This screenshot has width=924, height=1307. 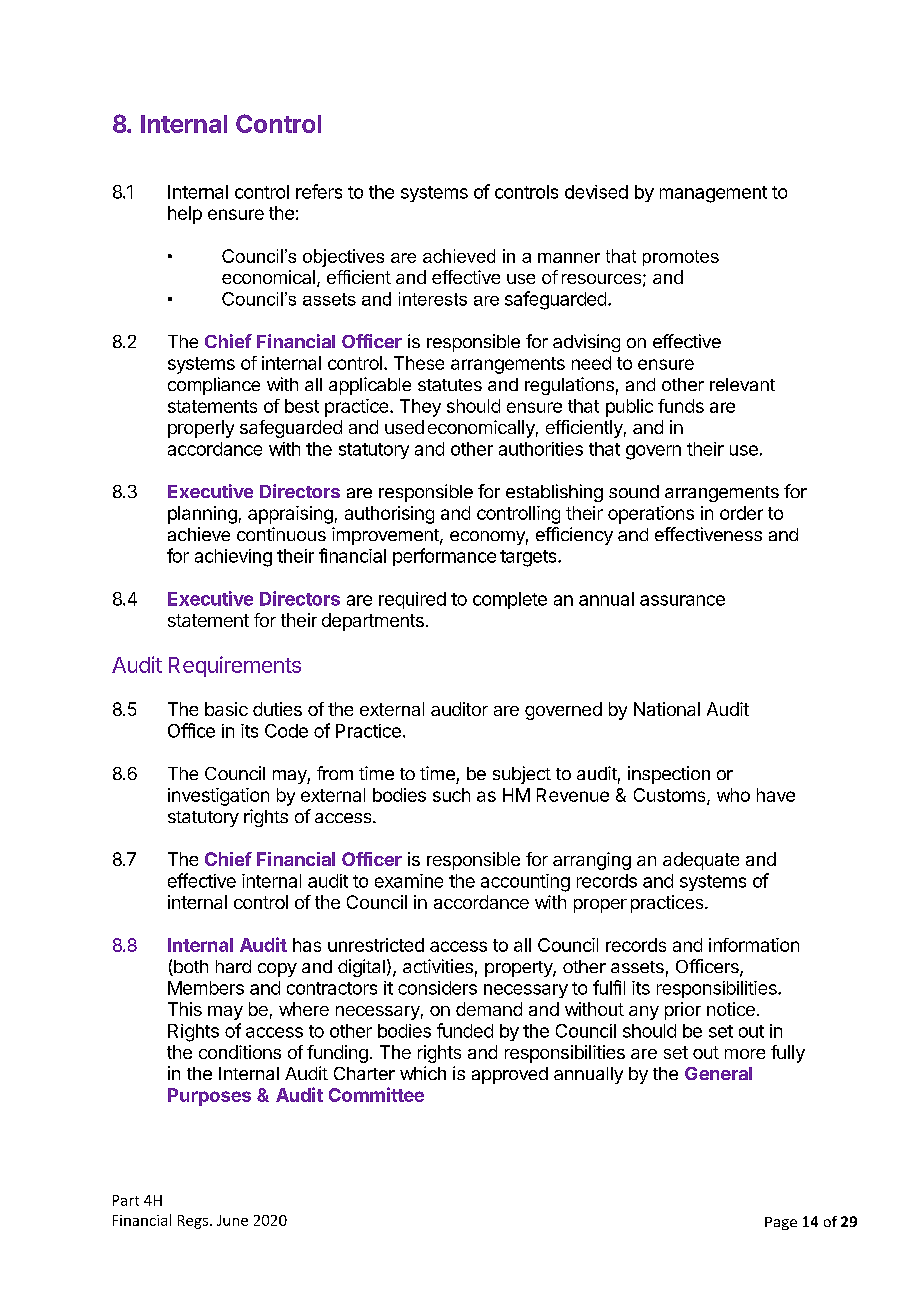 I want to click on June, so click(x=232, y=1220).
